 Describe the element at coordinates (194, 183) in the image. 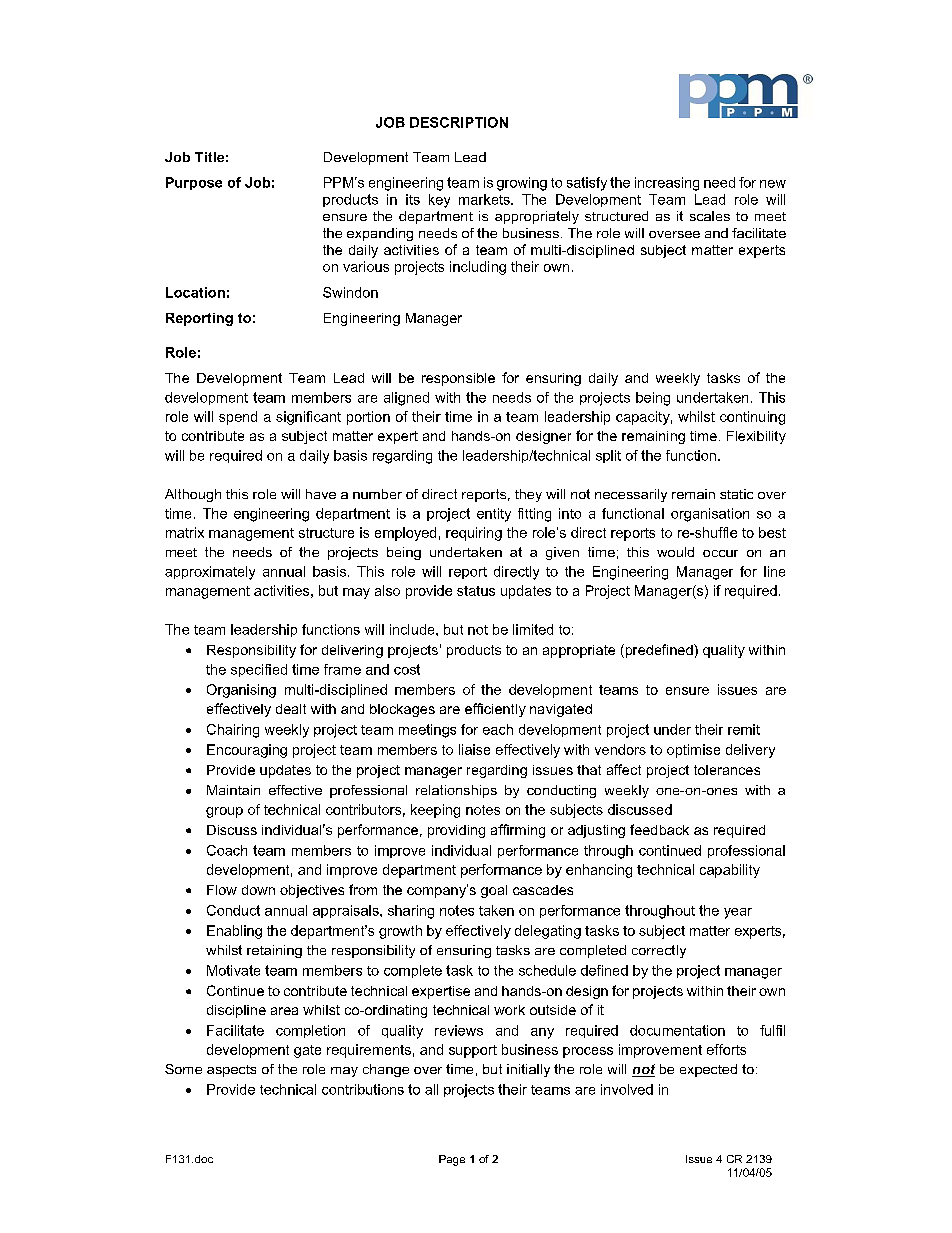

I see `Purpose` at that location.
